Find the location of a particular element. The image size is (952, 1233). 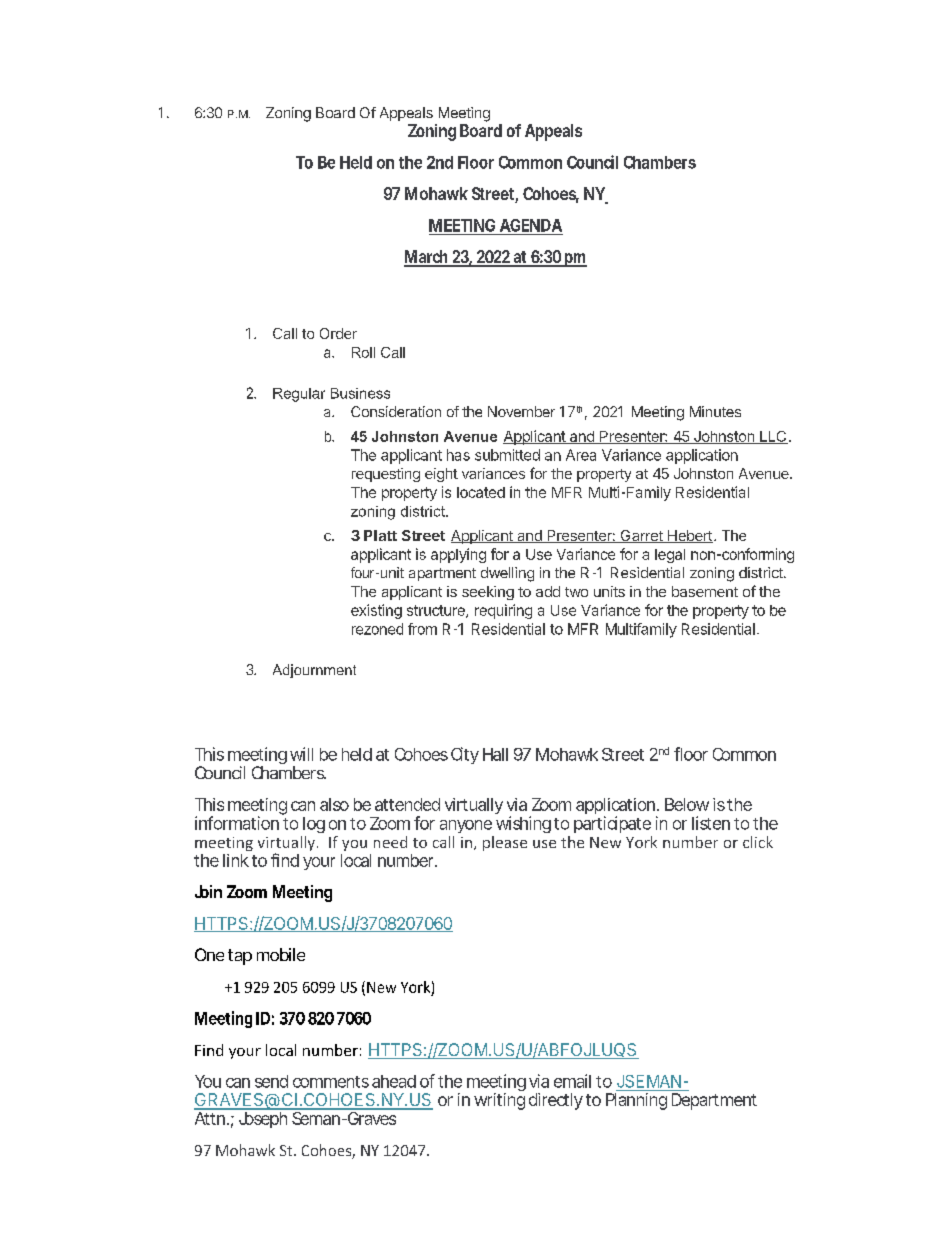

will is located at coordinates (301, 754).
